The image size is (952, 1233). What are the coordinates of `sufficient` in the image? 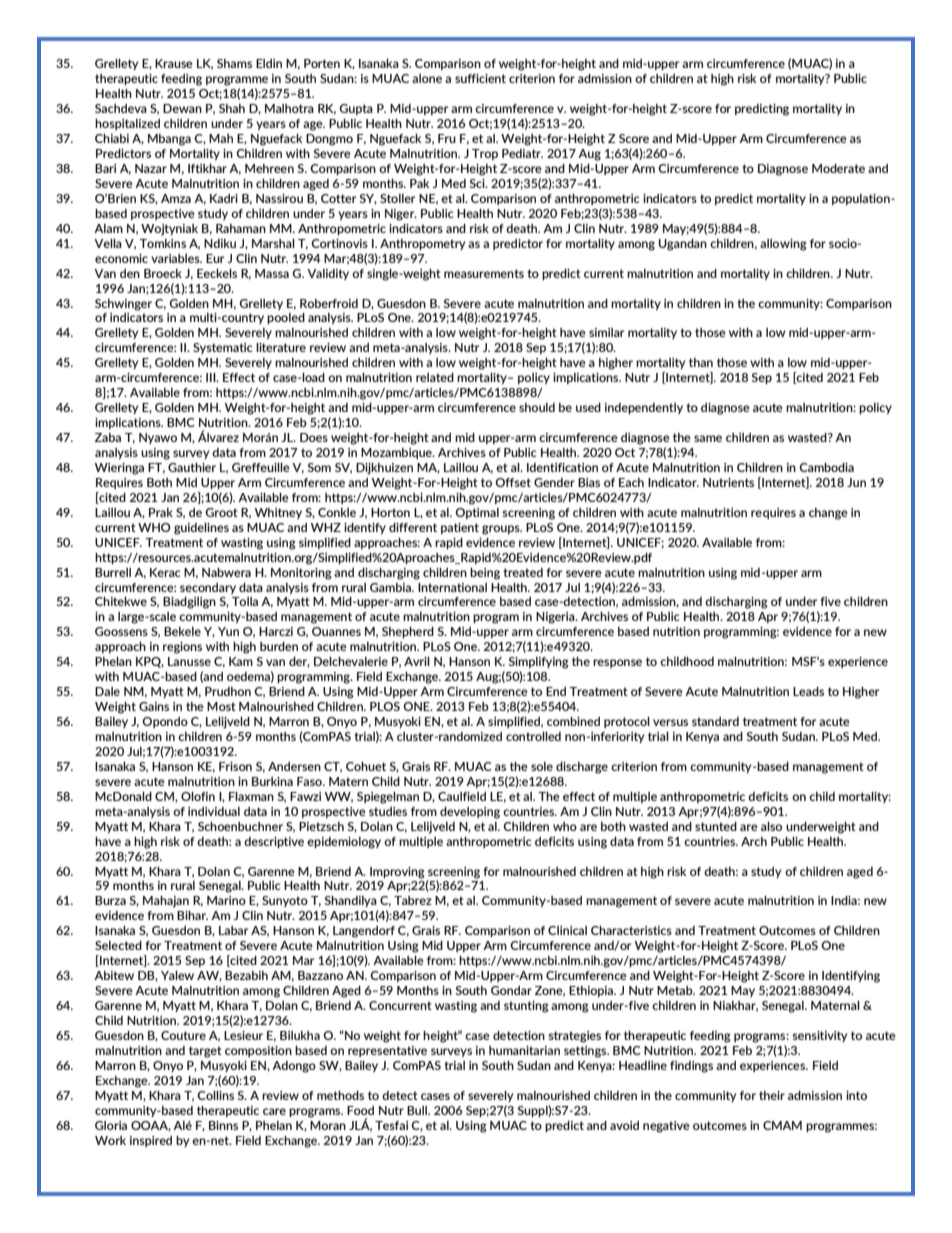 It's located at (480, 78).
